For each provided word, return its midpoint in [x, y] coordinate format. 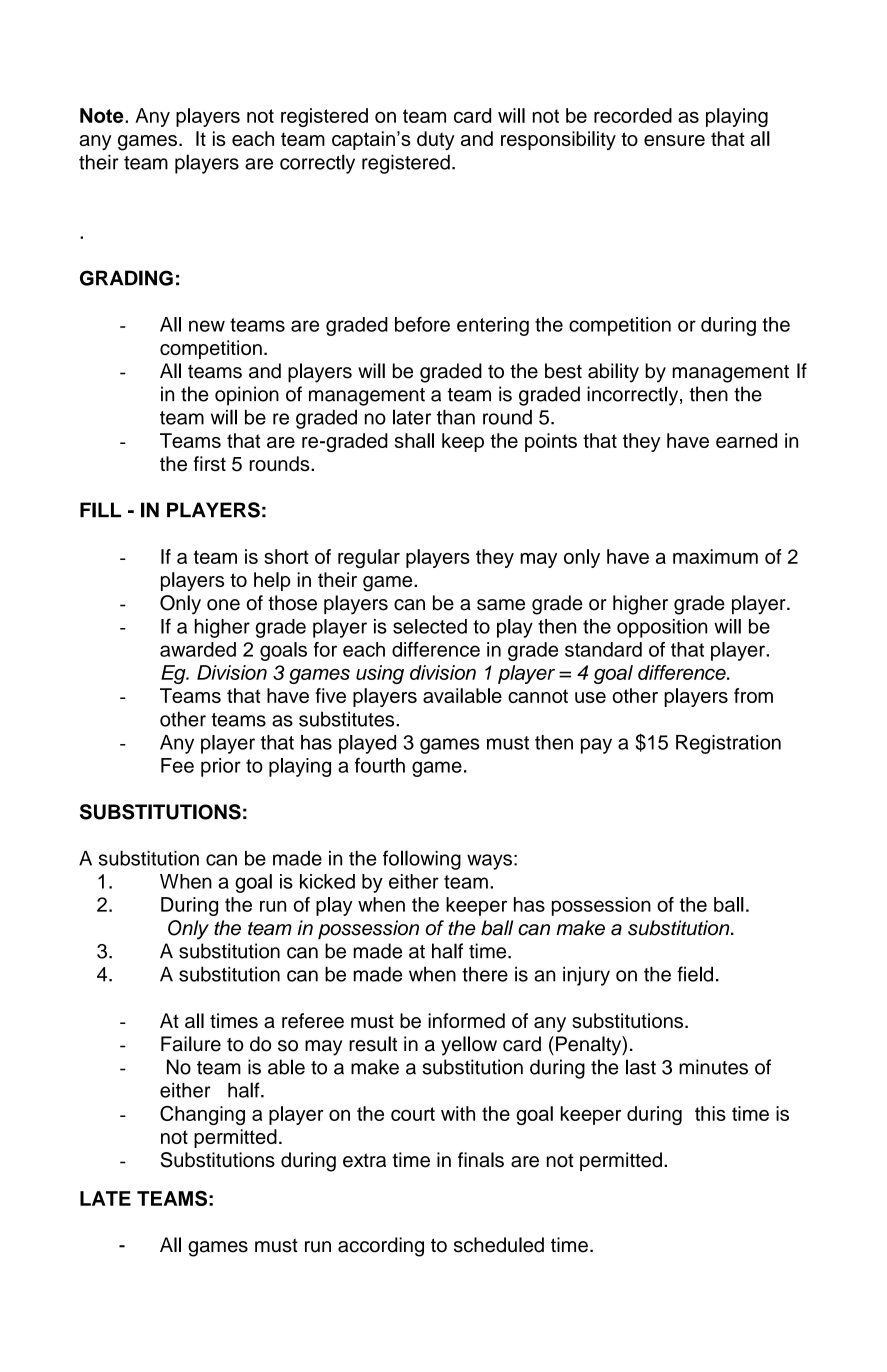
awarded [198, 649]
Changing [202, 1115]
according [381, 1247]
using [380, 674]
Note [103, 115]
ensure [674, 140]
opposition [662, 628]
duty [436, 140]
